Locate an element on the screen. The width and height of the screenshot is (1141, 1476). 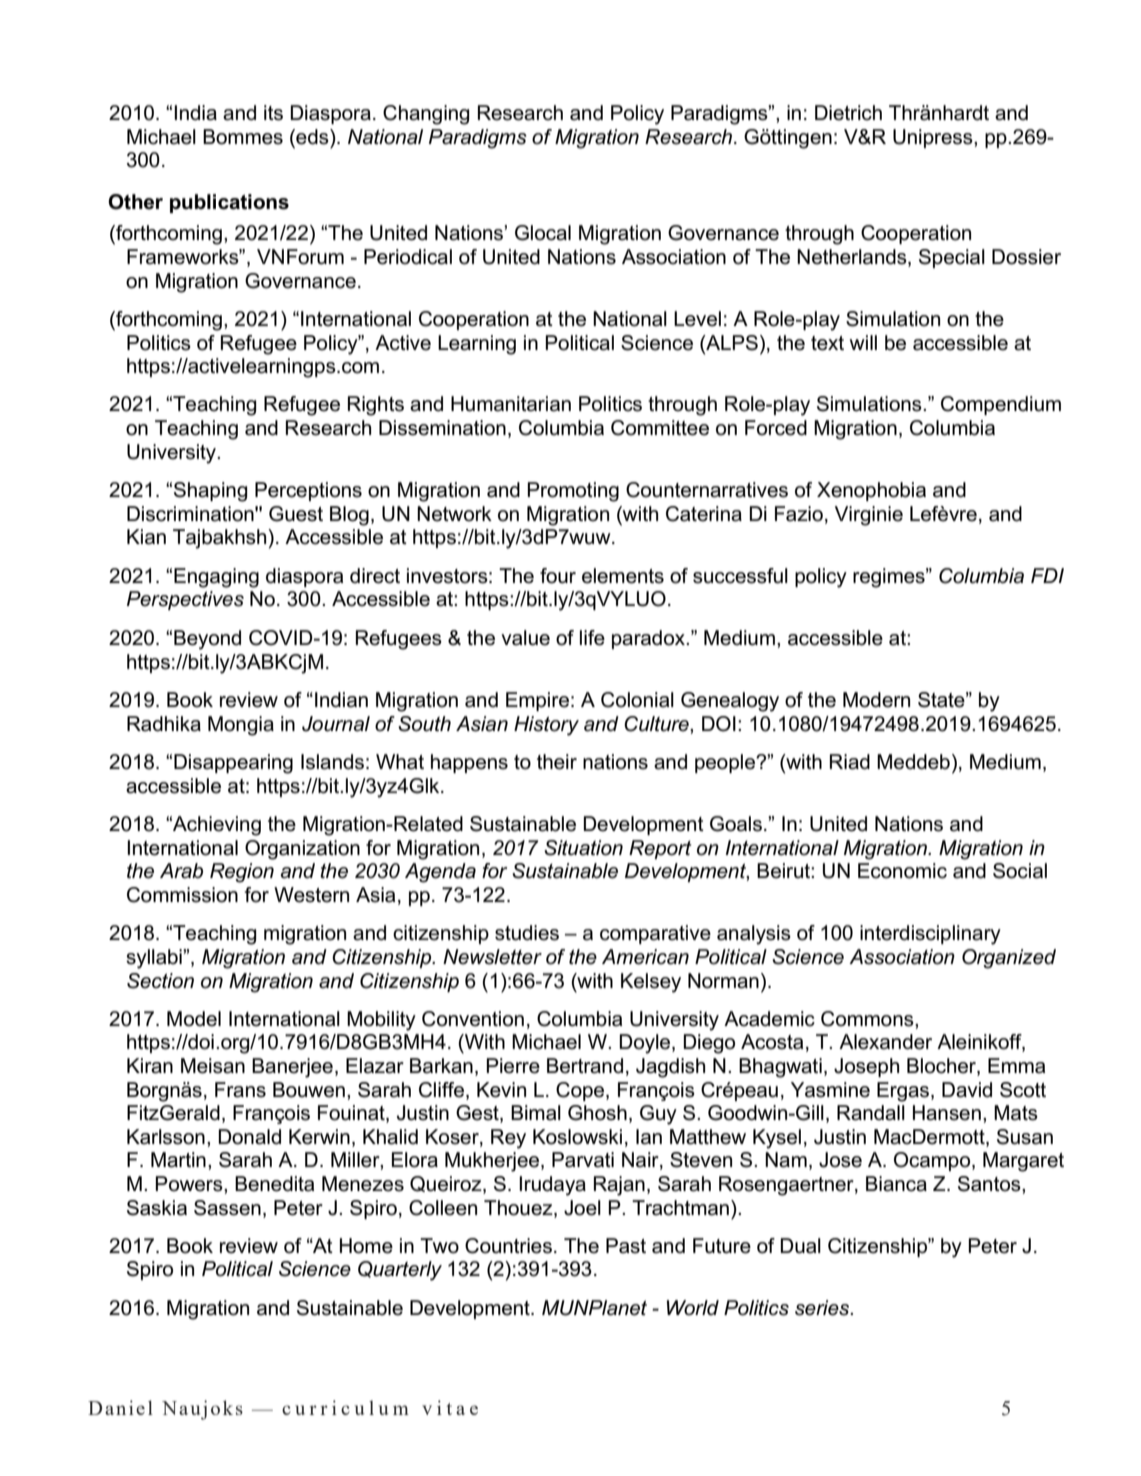
Daniel is located at coordinates (120, 1407).
